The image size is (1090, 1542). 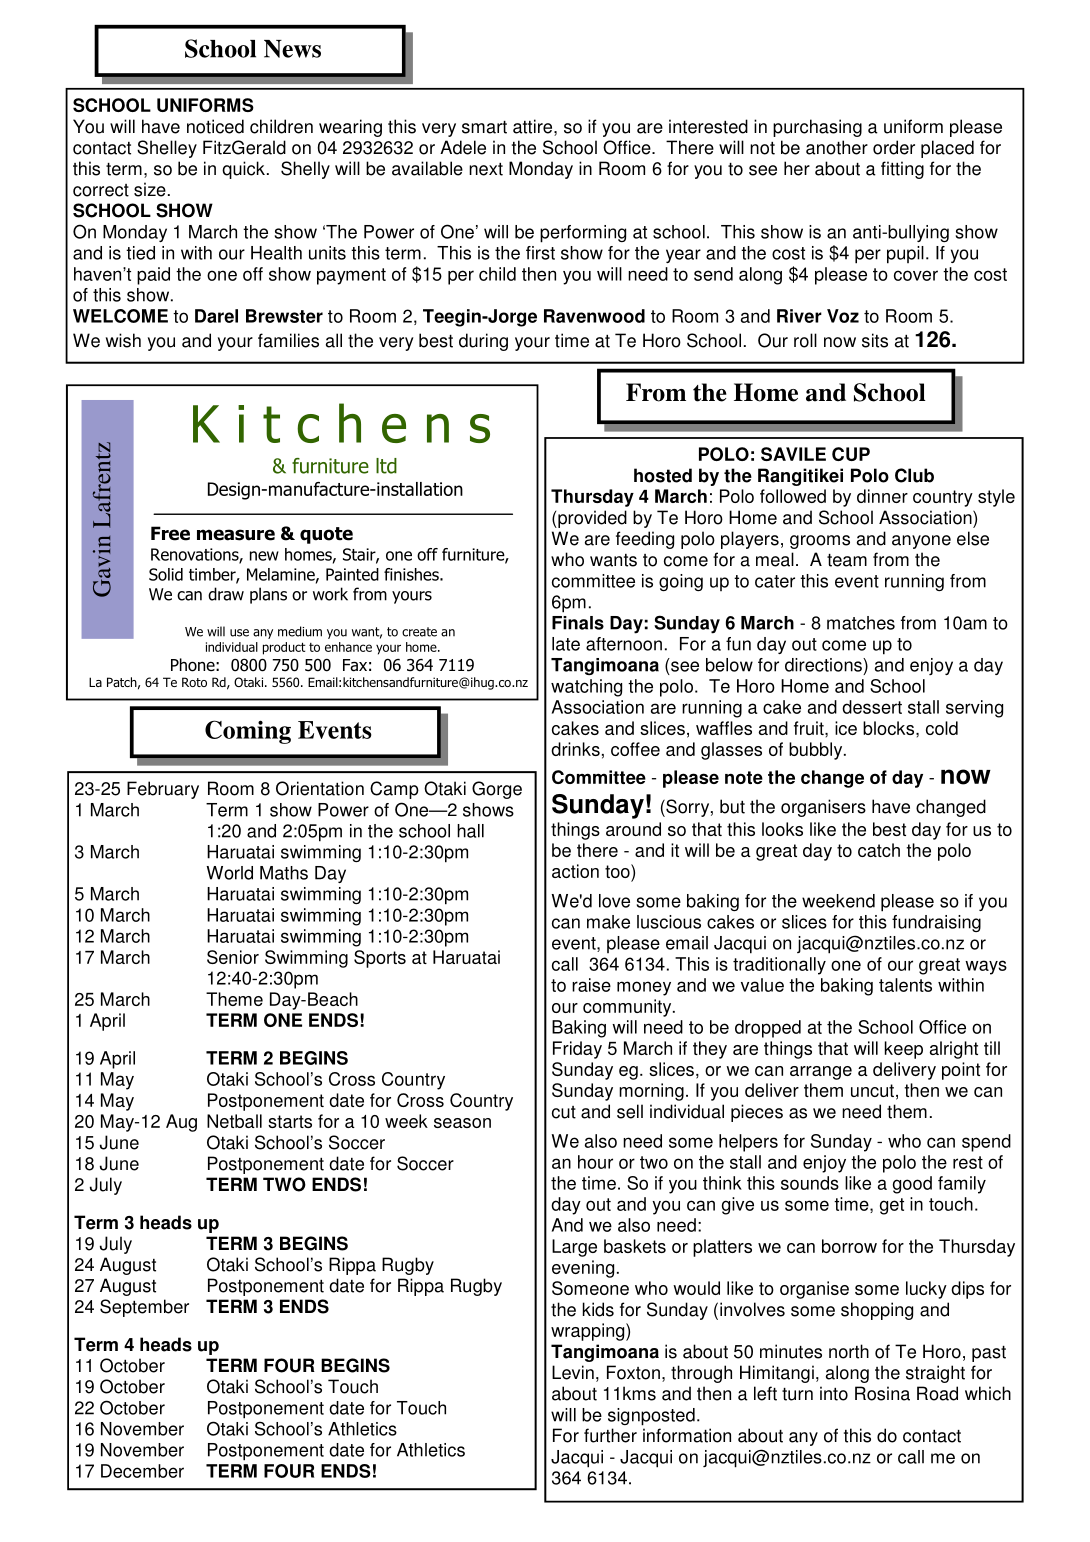 I want to click on December, so click(x=142, y=1471).
